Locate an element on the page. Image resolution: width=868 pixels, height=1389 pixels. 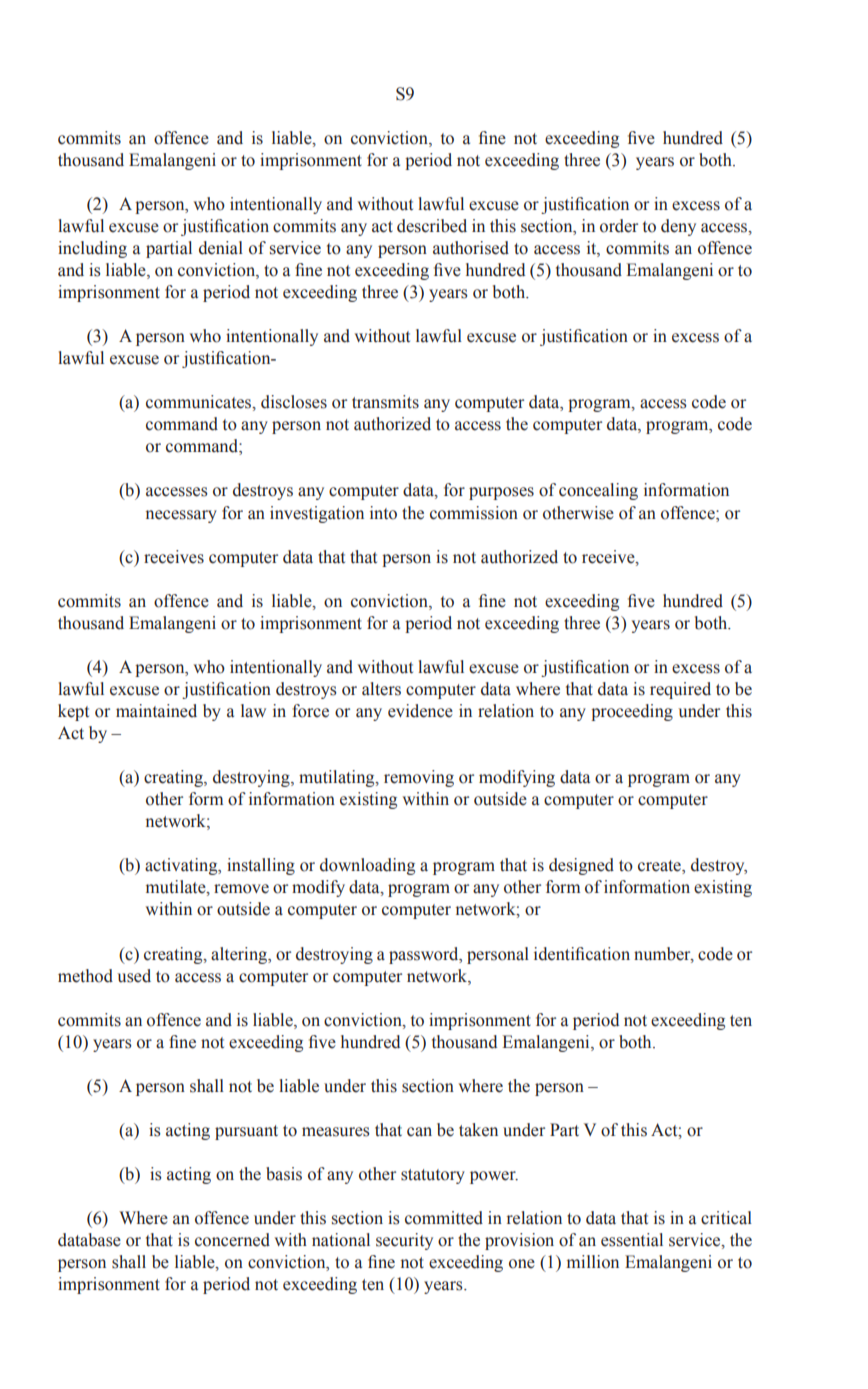
necessary is located at coordinates (181, 516).
